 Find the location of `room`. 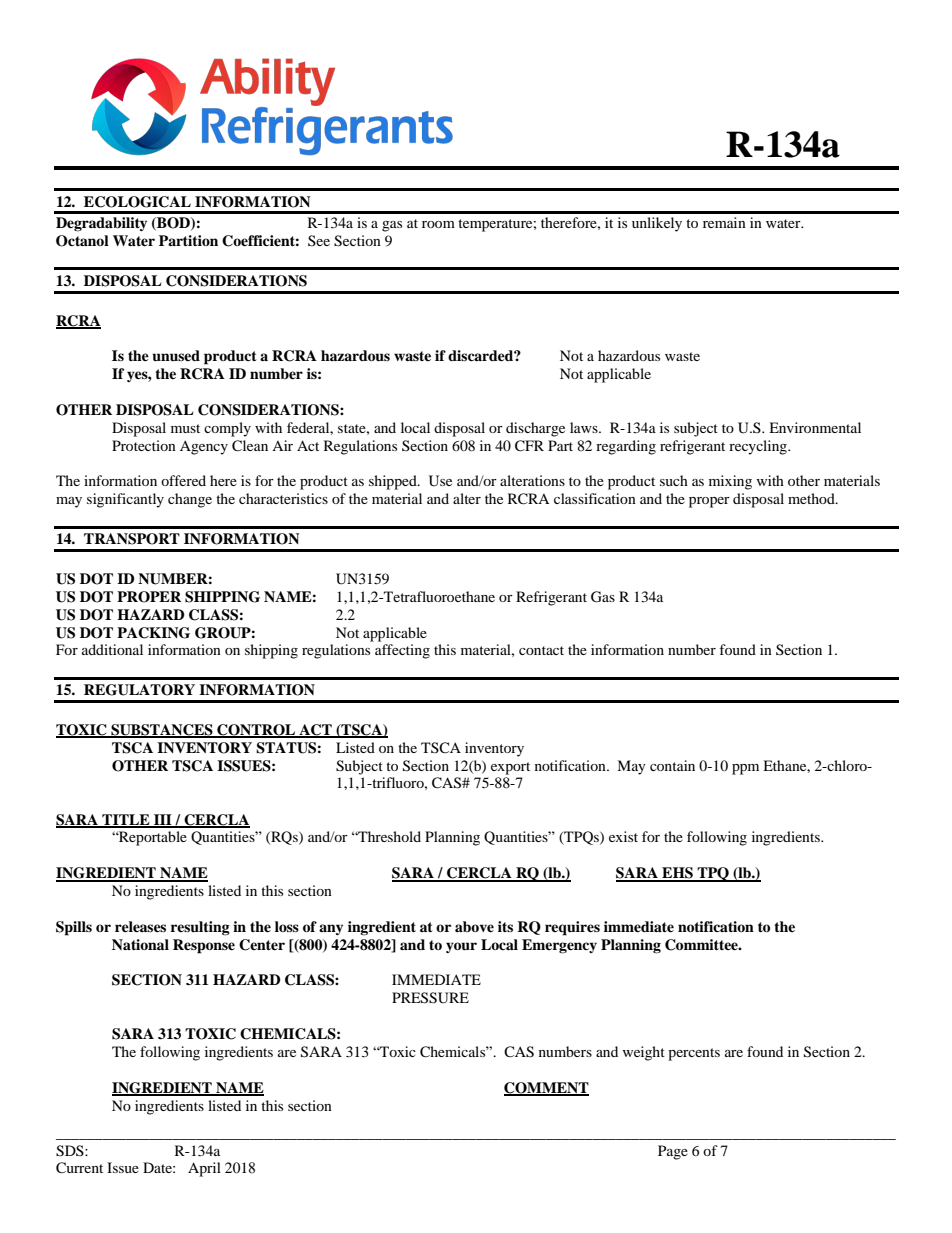

room is located at coordinates (438, 224).
